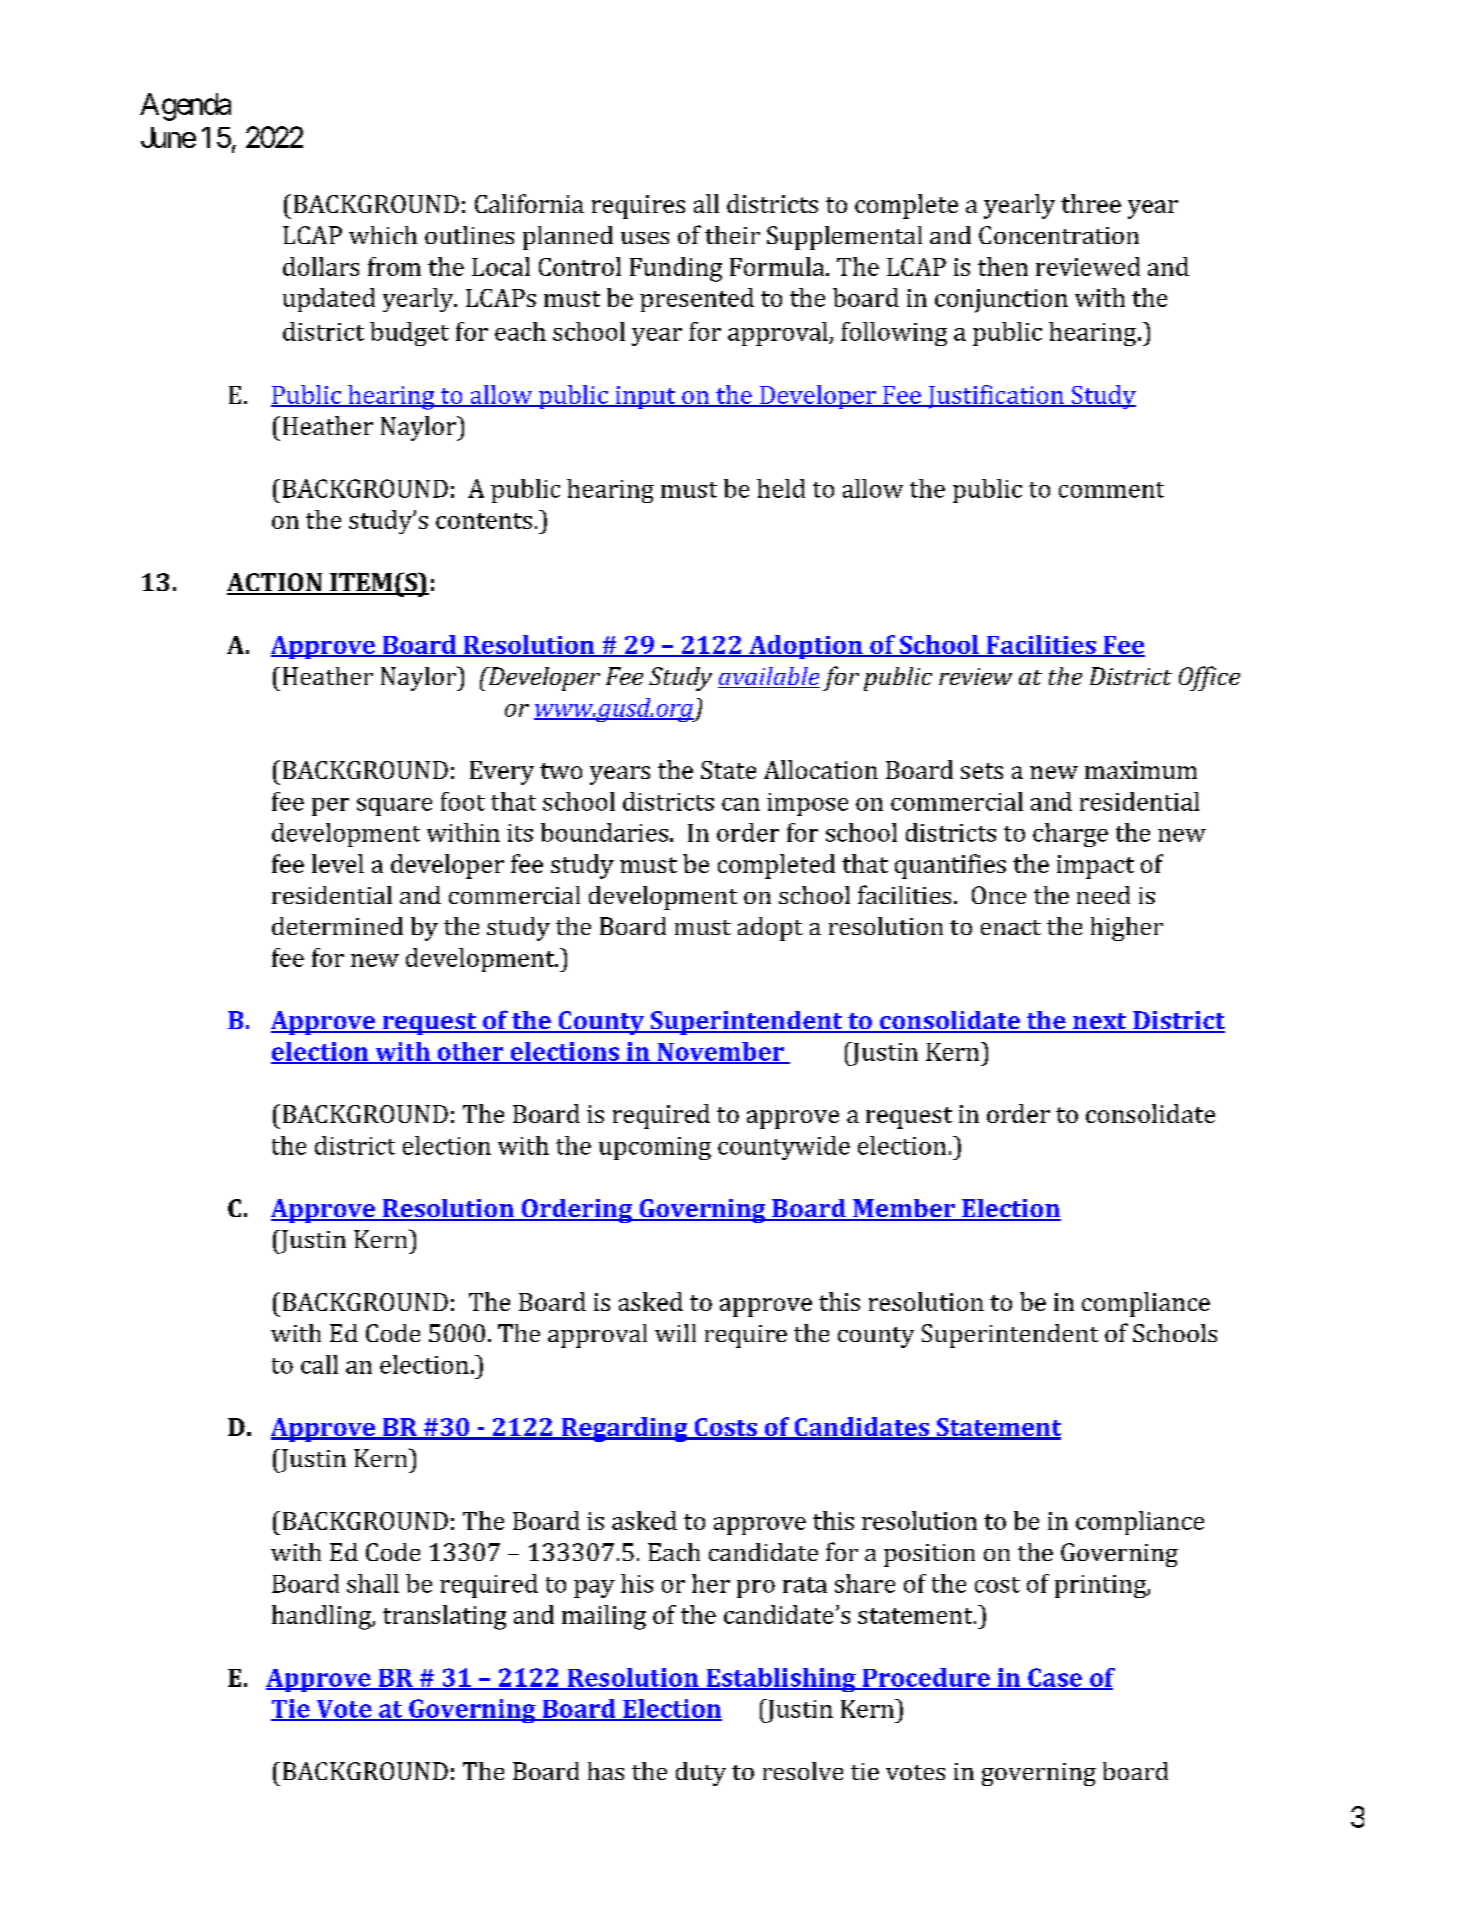  I want to click on handling, so click(322, 1617).
